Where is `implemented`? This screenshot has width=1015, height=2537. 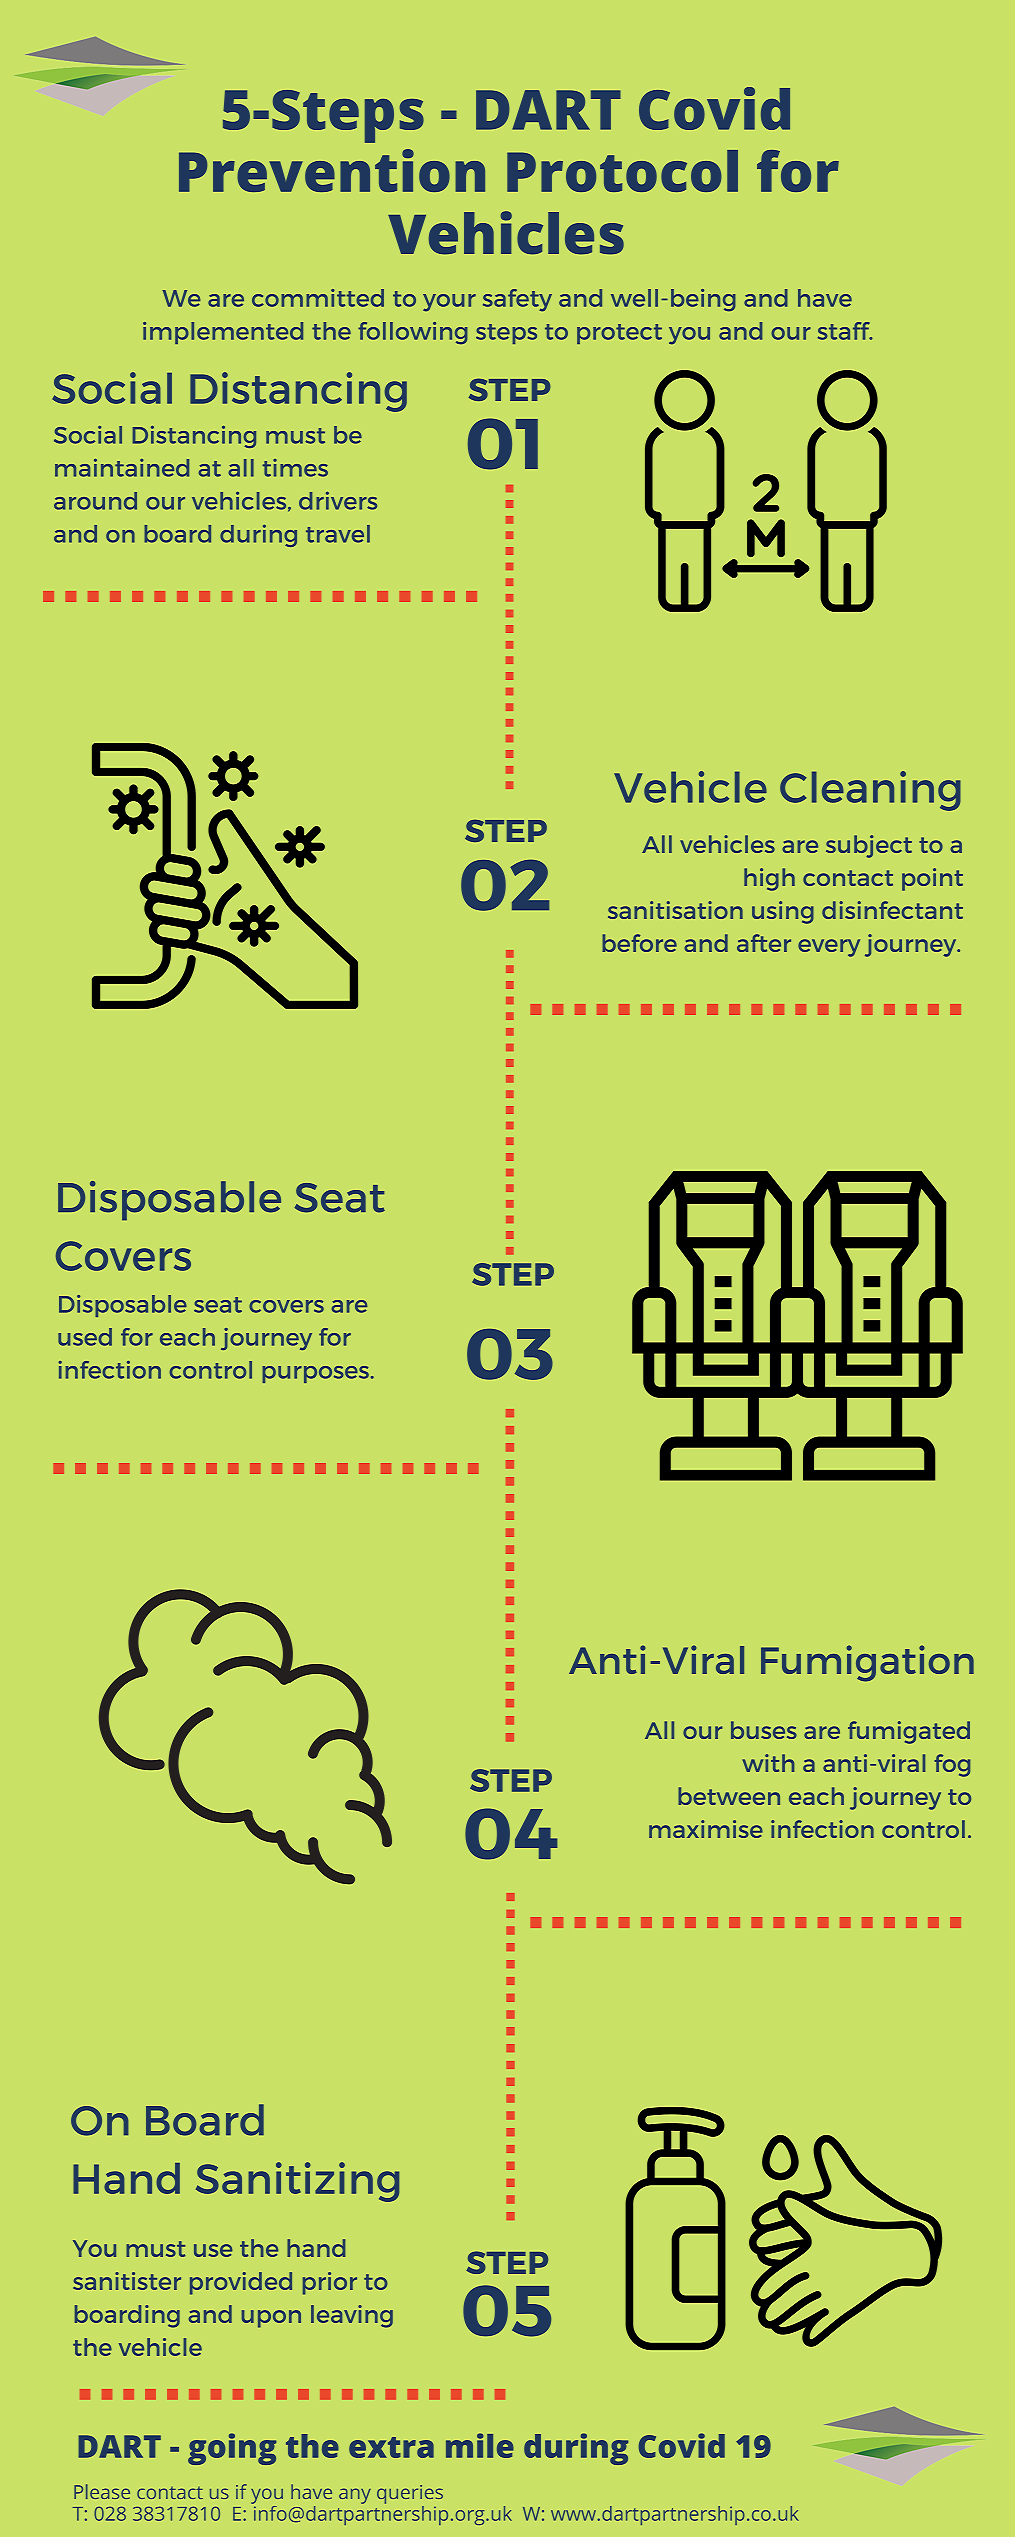 implemented is located at coordinates (223, 333).
